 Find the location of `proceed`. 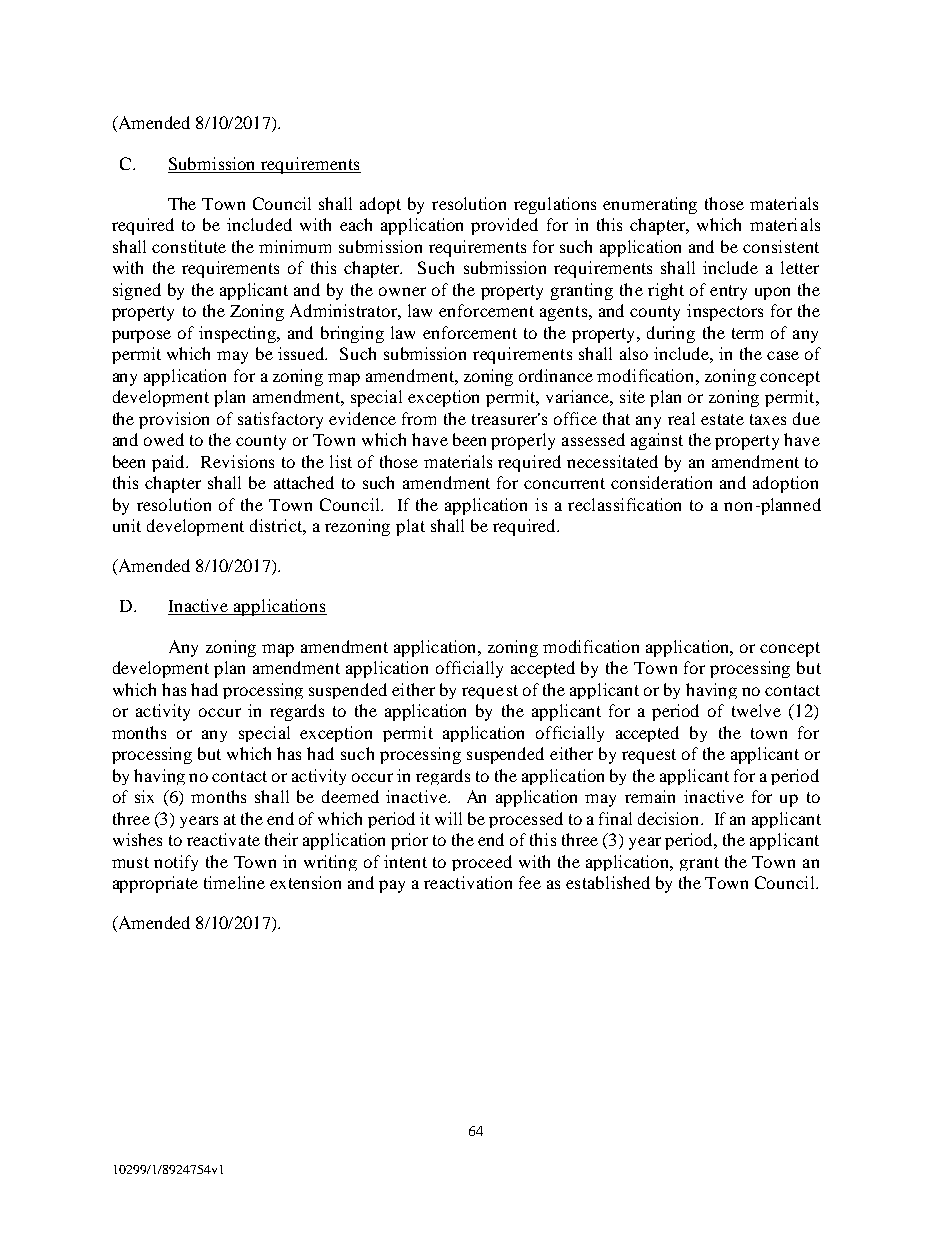

proceed is located at coordinates (482, 863).
